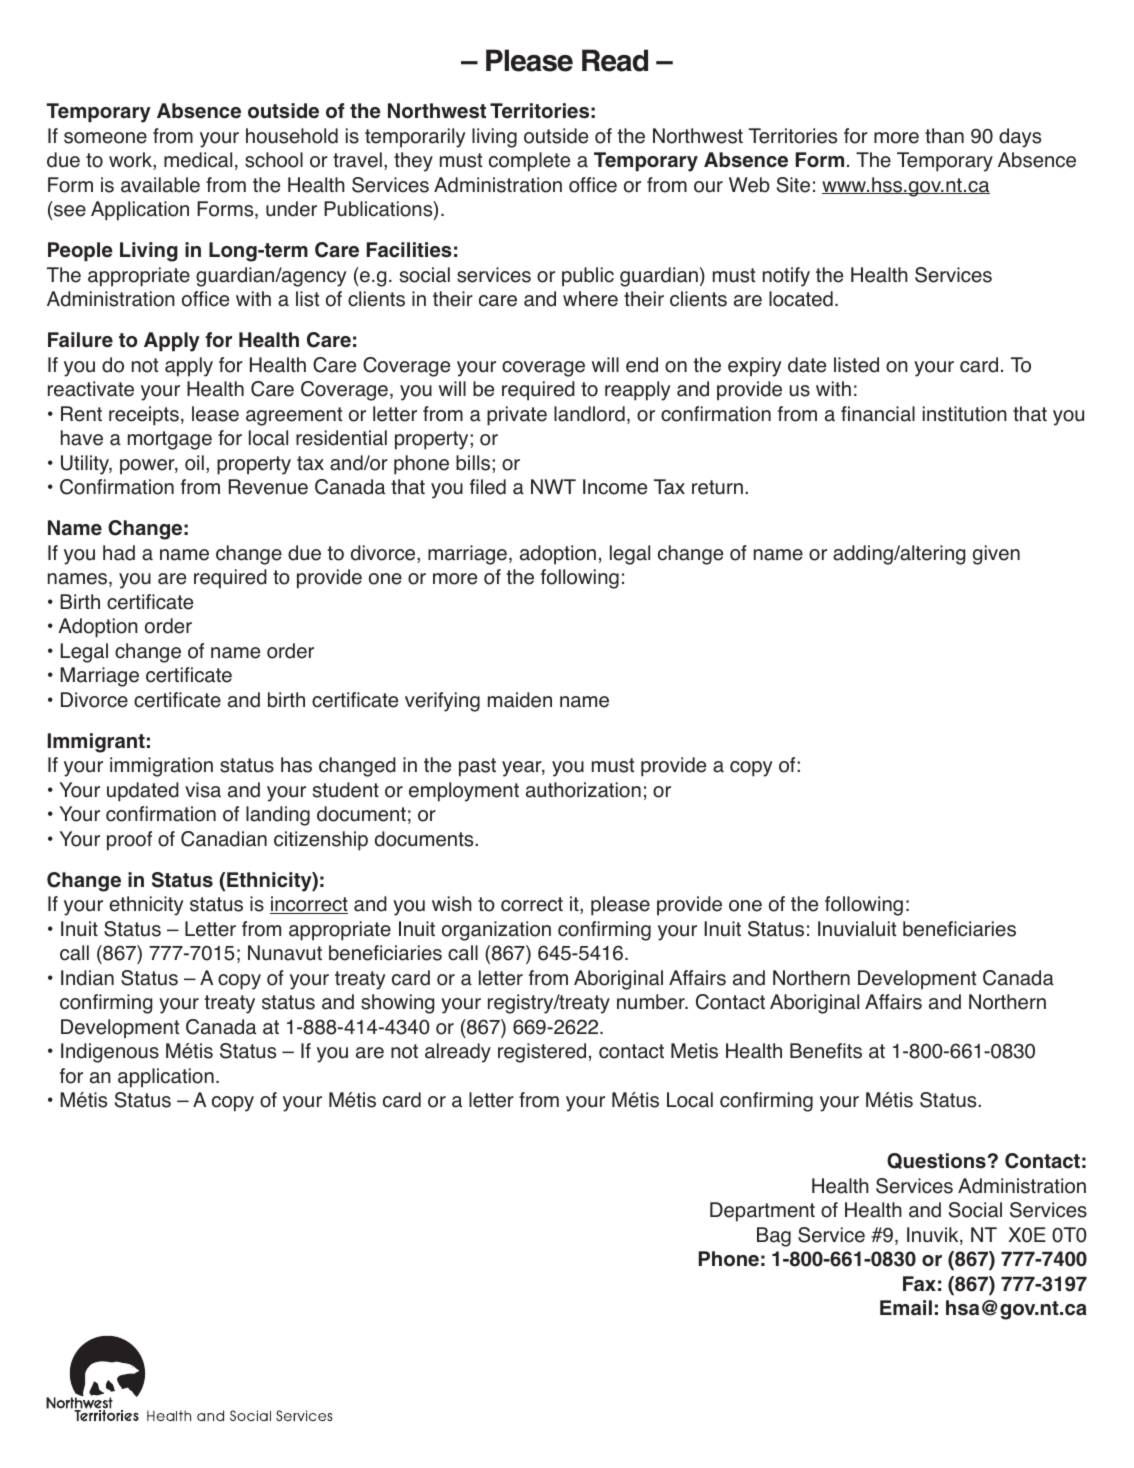  Describe the element at coordinates (496, 931) in the screenshot. I see `organization` at that location.
